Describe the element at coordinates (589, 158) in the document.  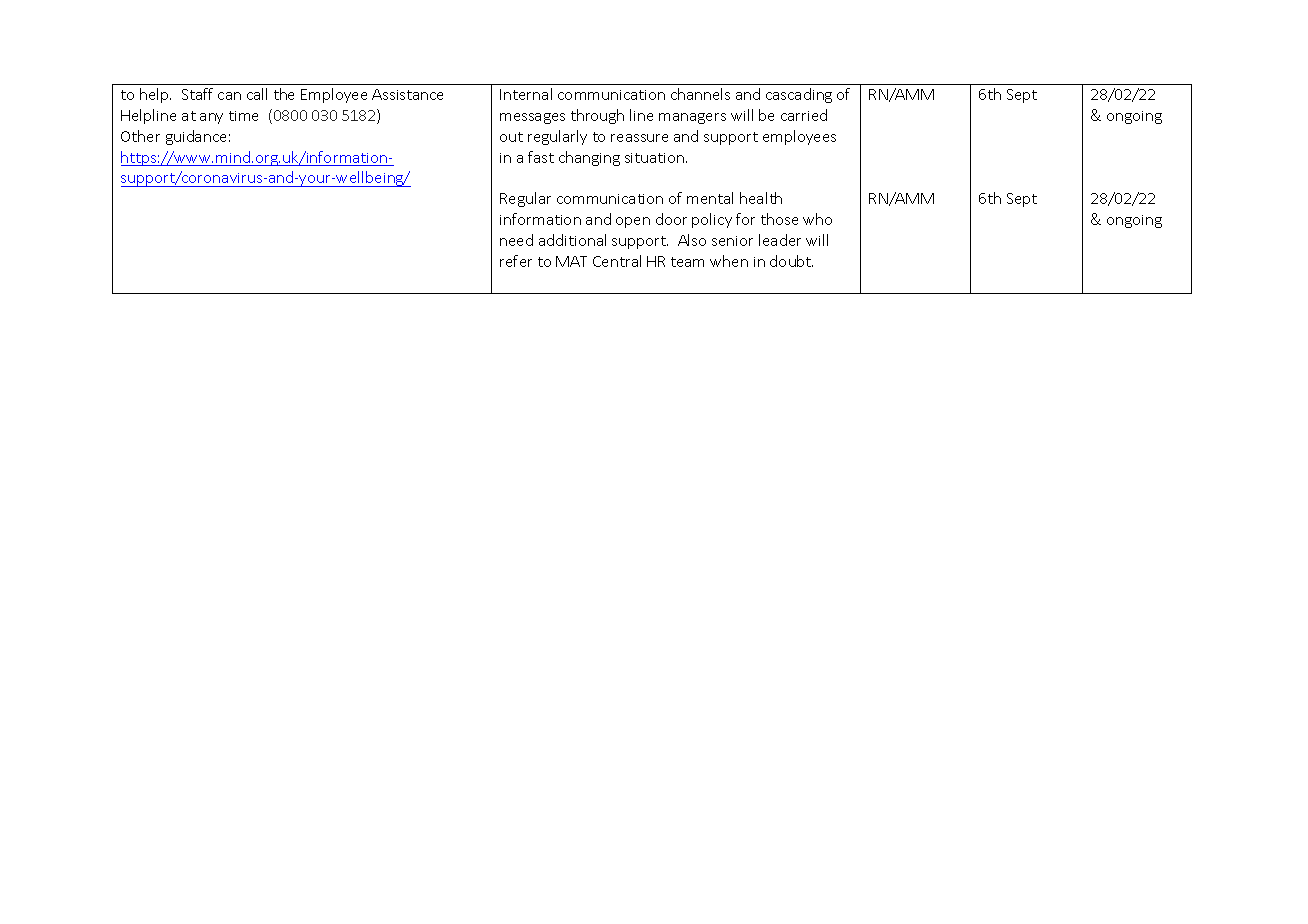
I see `changing` at that location.
